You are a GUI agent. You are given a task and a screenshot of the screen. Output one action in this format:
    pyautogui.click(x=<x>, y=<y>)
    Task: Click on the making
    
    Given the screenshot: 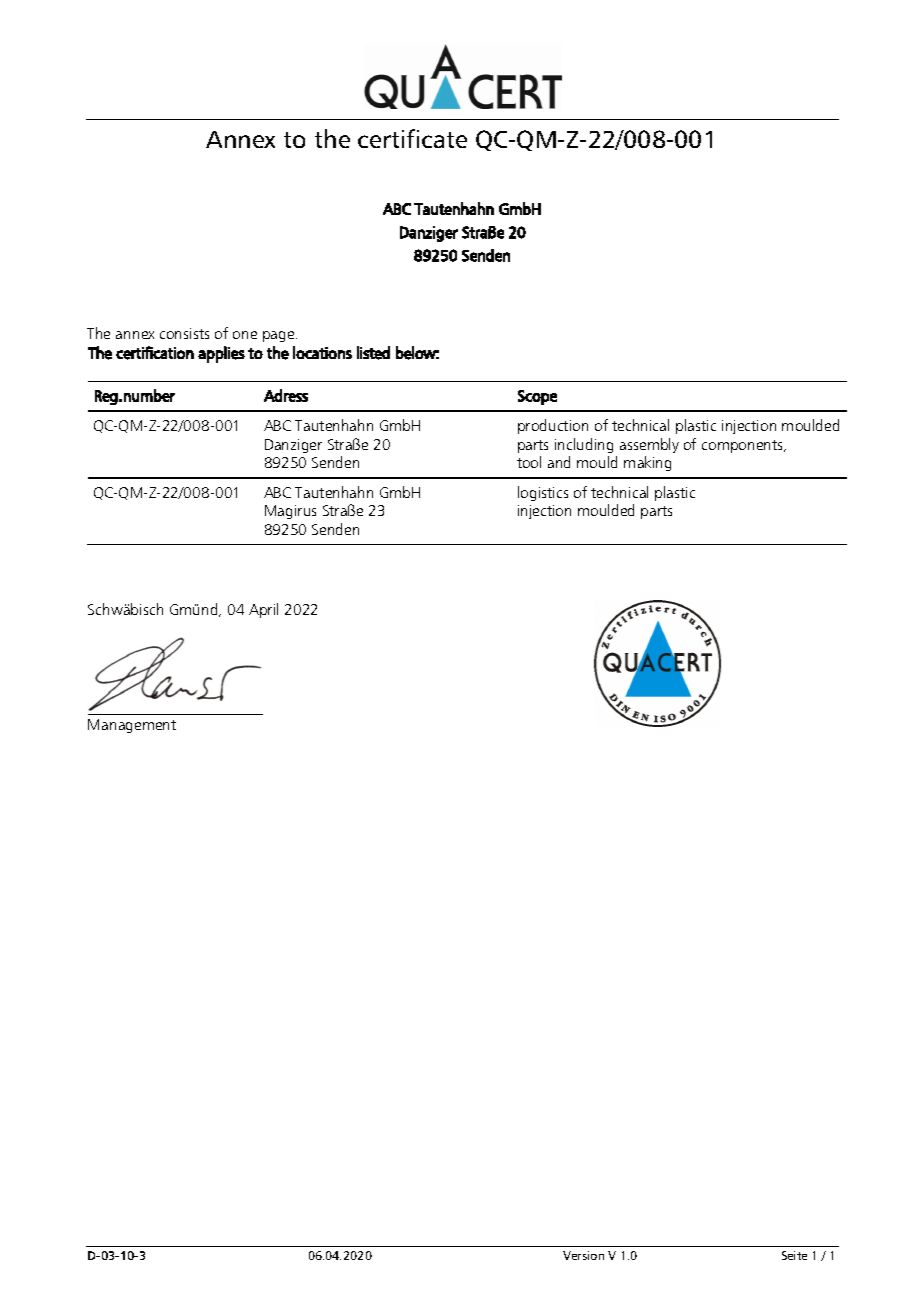 What is the action you would take?
    pyautogui.click(x=647, y=463)
